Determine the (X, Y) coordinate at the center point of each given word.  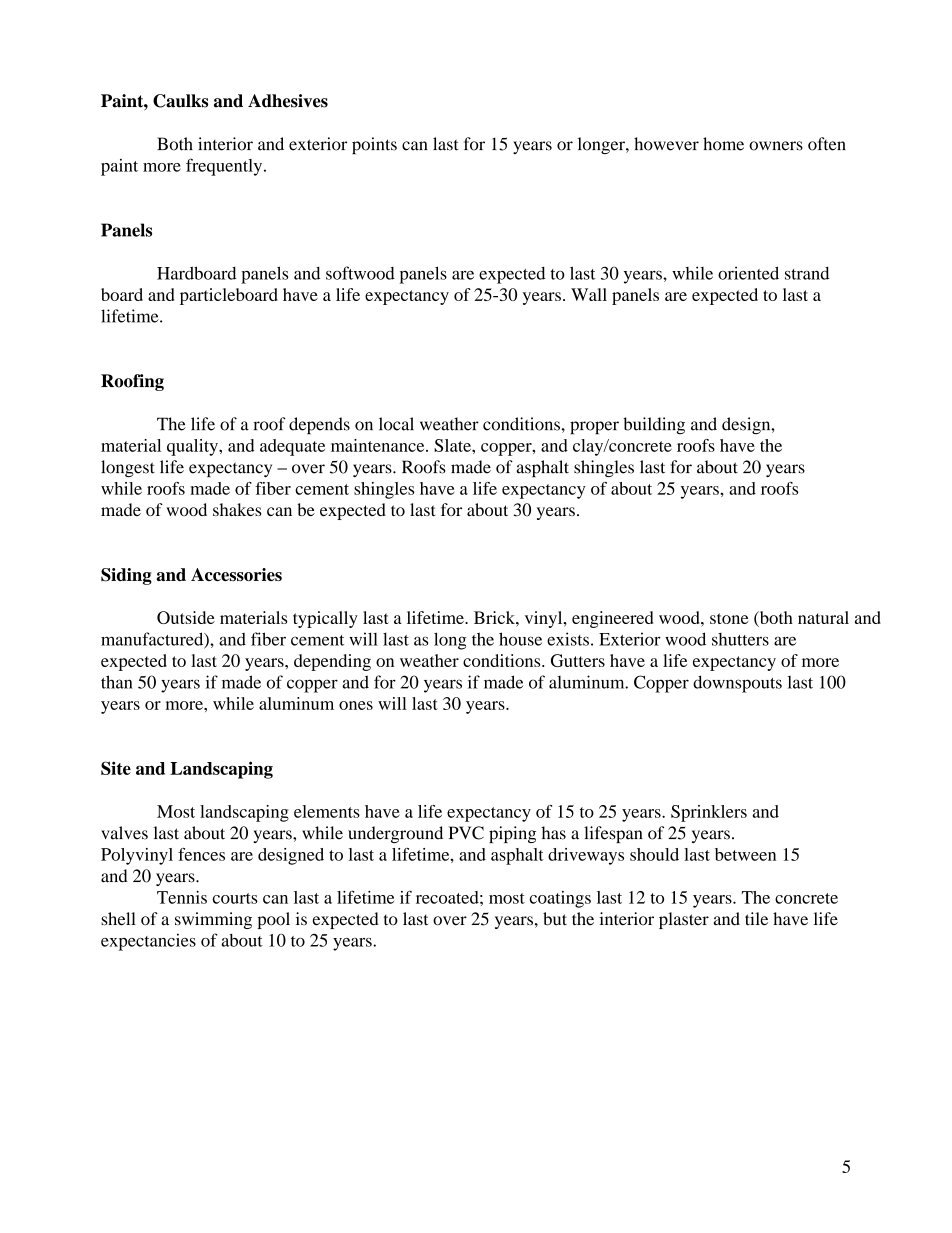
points (374, 145)
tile (756, 919)
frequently (225, 167)
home (723, 144)
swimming (213, 920)
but (555, 919)
